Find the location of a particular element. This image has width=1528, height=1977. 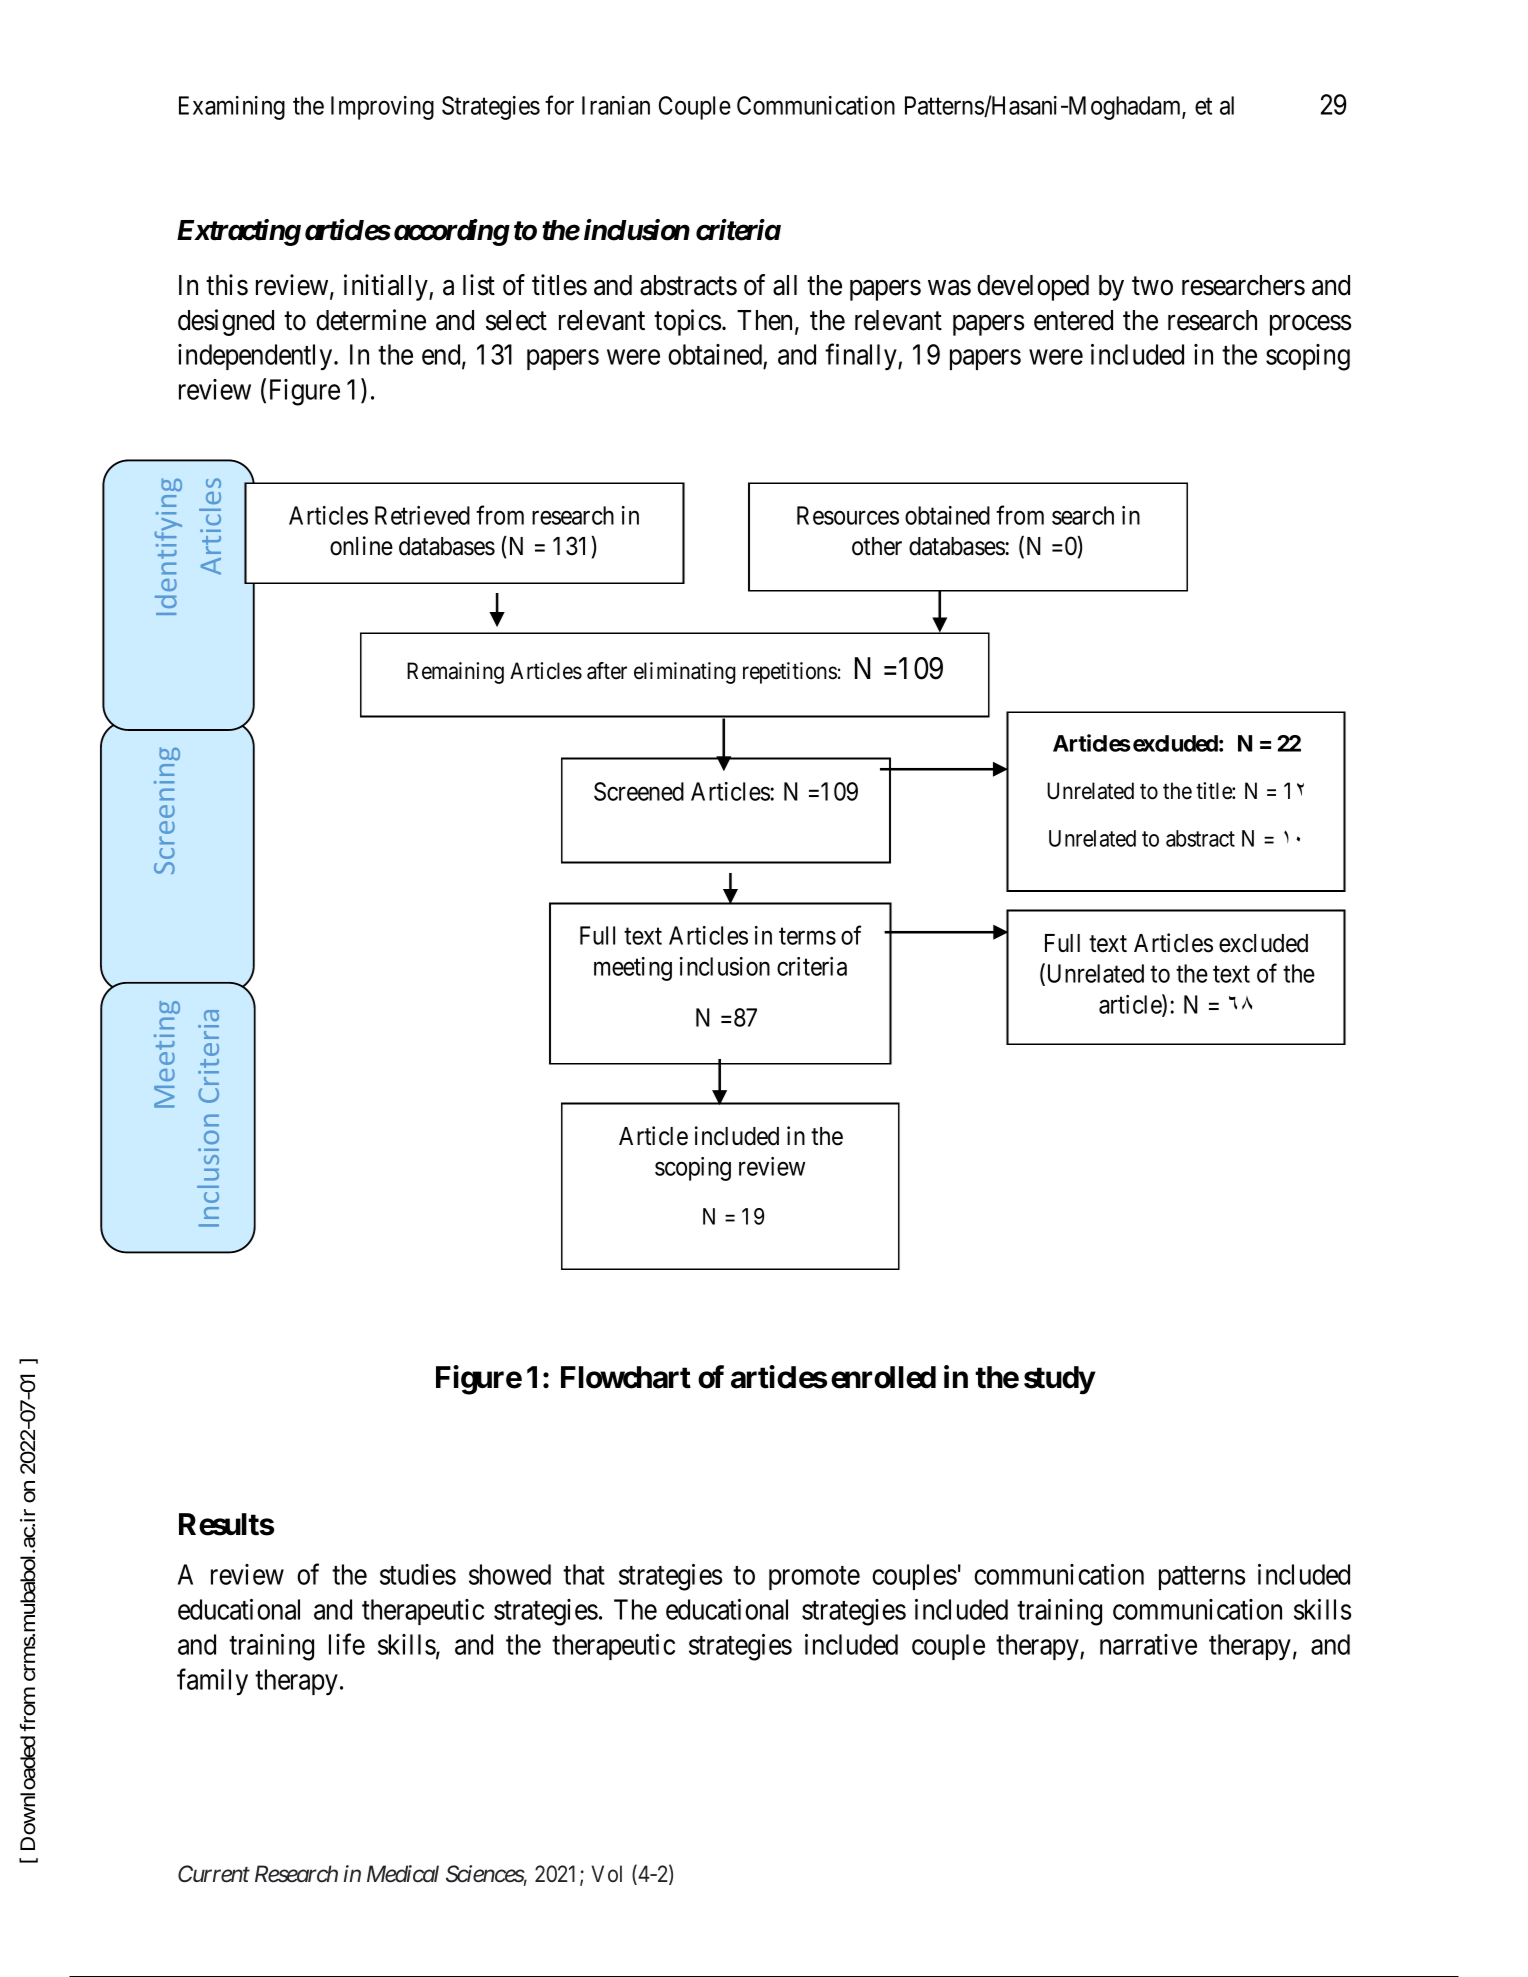

two is located at coordinates (1152, 286).
